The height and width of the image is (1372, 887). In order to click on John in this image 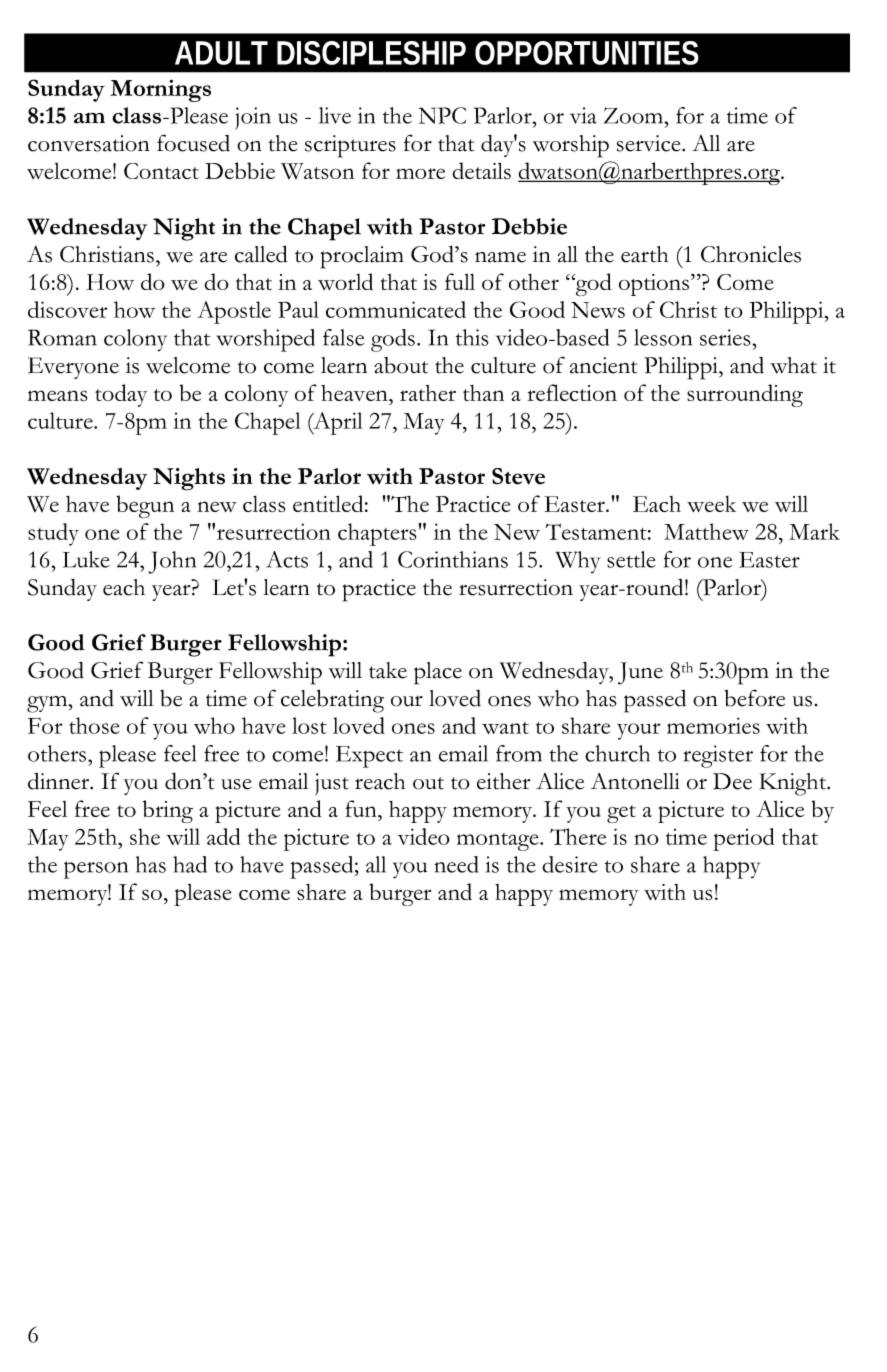, I will do `click(172, 562)`.
